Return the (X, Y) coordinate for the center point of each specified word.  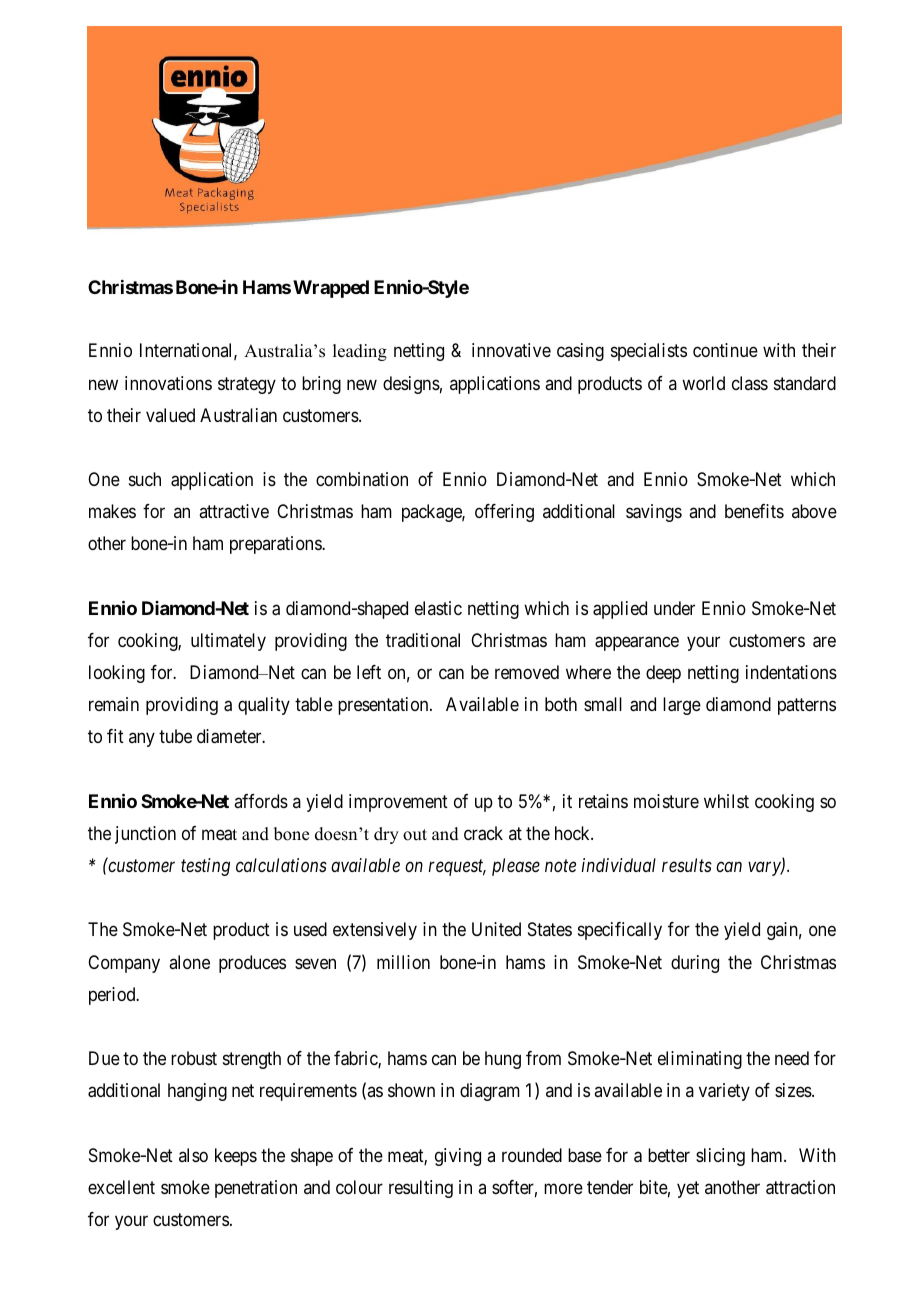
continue (725, 350)
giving (458, 1157)
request (457, 868)
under (674, 608)
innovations (168, 383)
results (687, 865)
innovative (511, 350)
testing (205, 867)
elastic (438, 608)
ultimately (228, 642)
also (193, 1155)
